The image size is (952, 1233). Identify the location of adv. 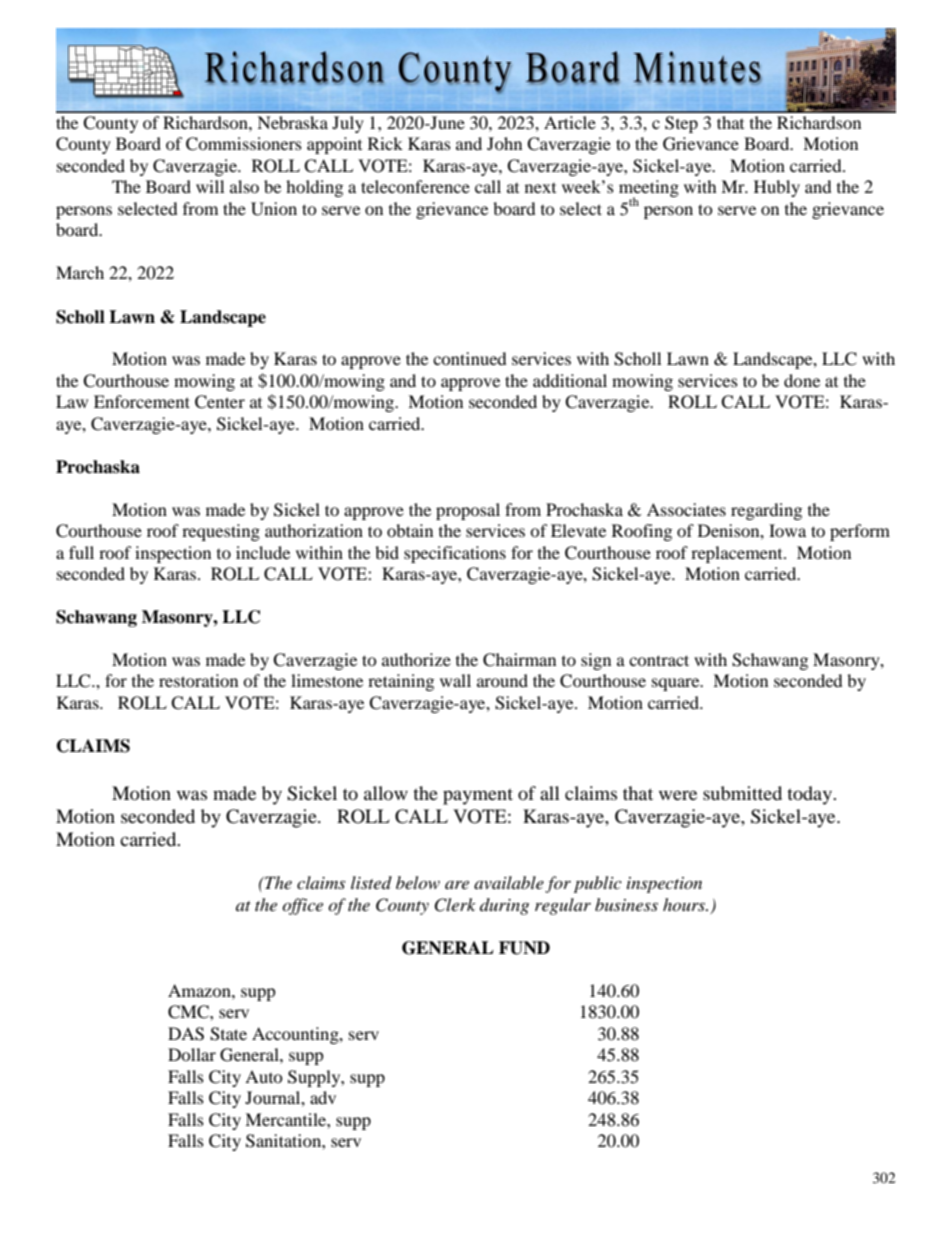
(323, 1097).
